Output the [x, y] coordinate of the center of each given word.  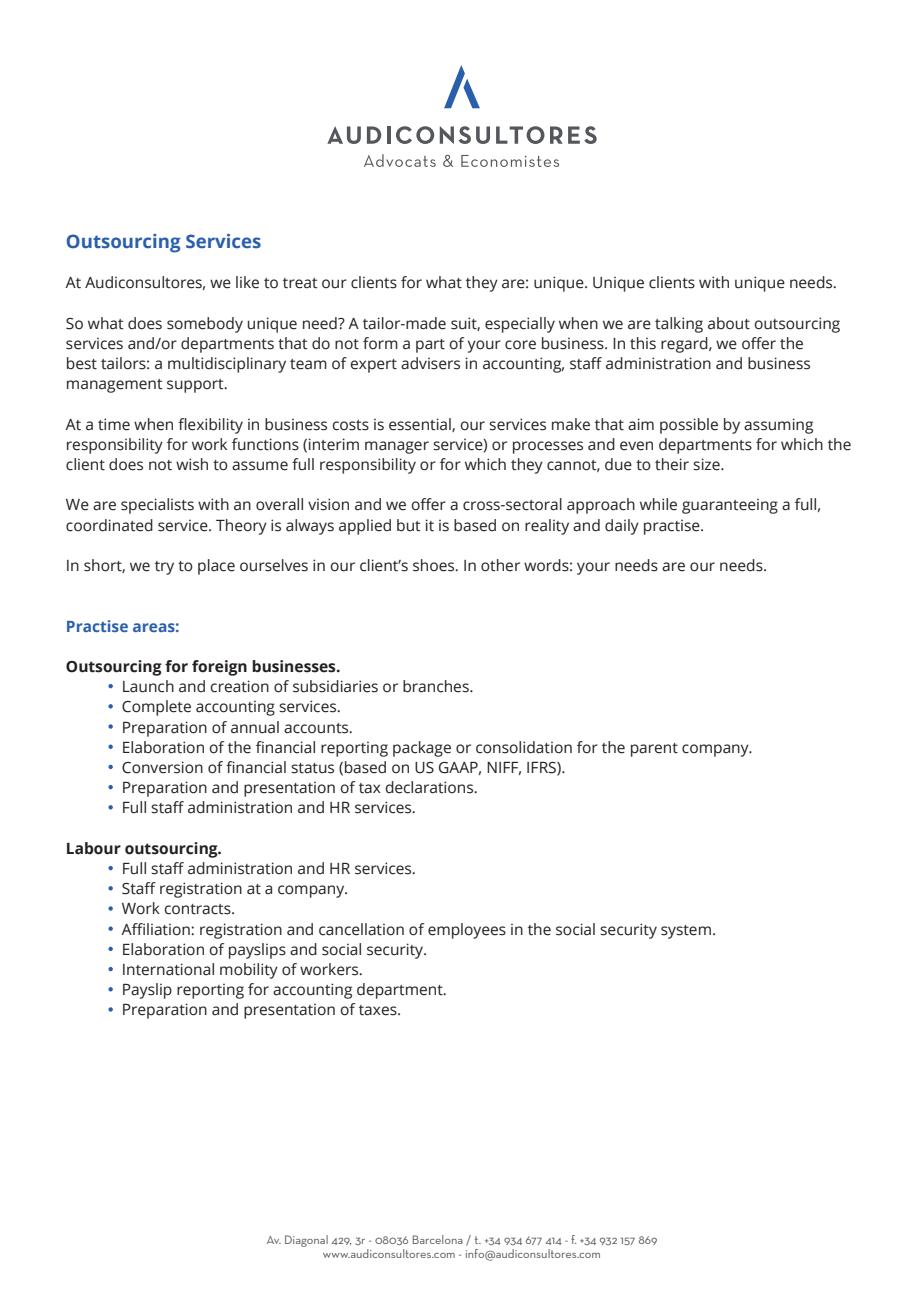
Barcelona [438, 1239]
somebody [205, 325]
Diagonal [306, 1241]
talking [679, 325]
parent [654, 750]
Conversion [162, 767]
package [422, 749]
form [380, 343]
